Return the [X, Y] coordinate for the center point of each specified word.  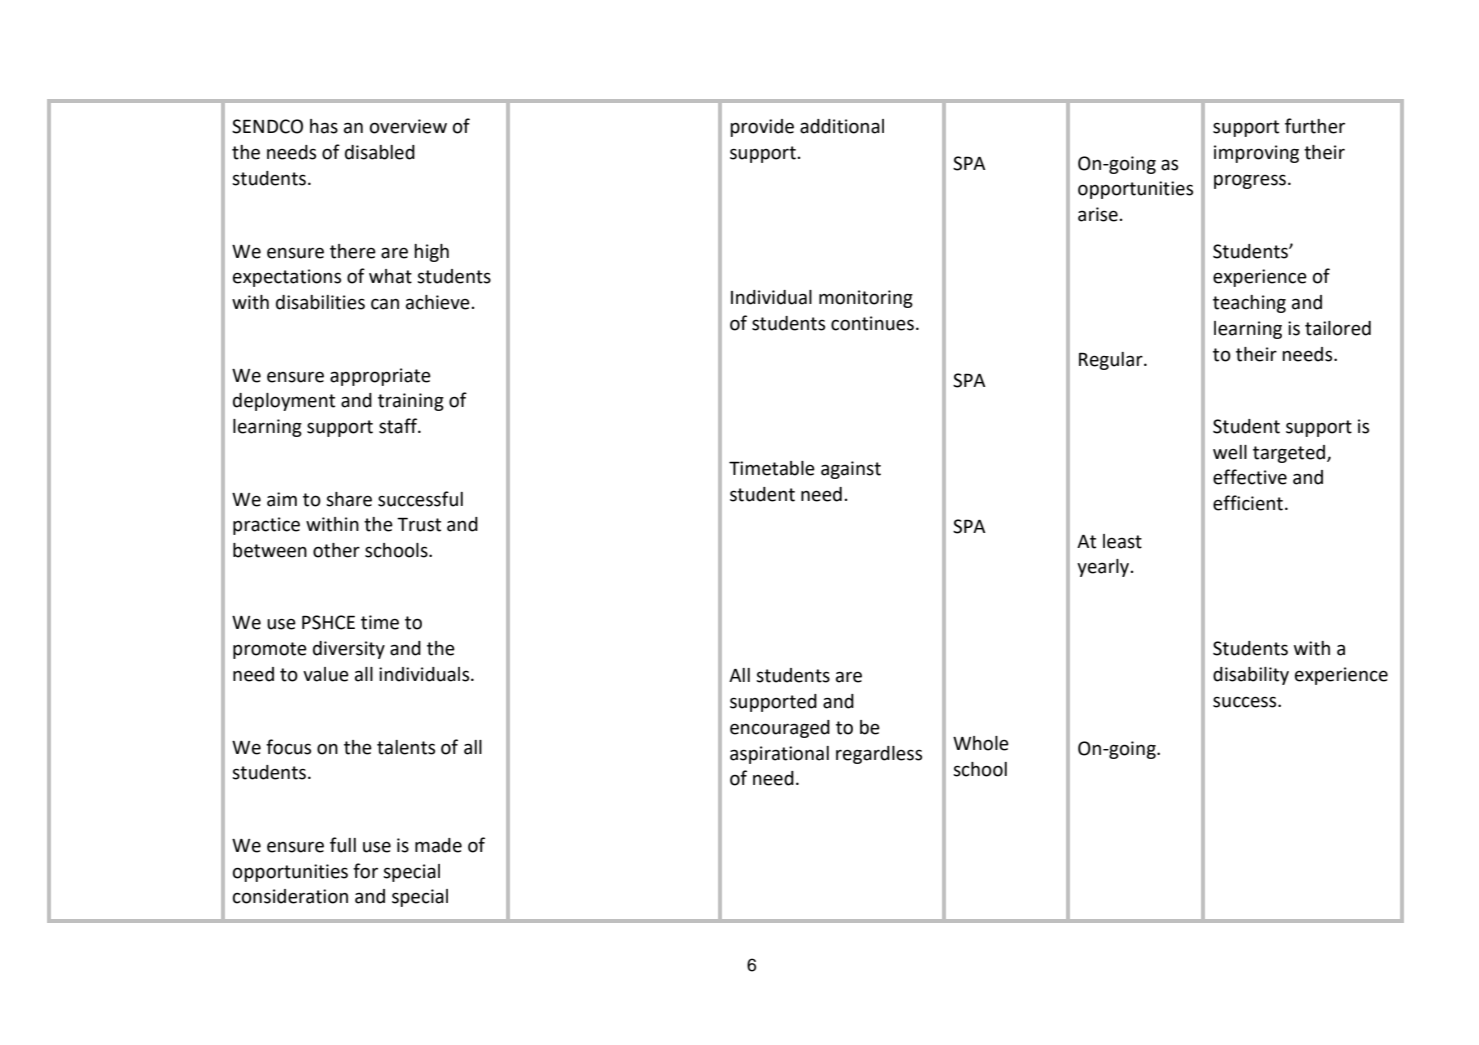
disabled [380, 152]
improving [1256, 154]
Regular [1112, 361]
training [411, 402]
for [365, 871]
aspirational [779, 755]
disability [1251, 676]
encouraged [780, 729]
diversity [349, 650]
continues [872, 323]
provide [762, 128]
